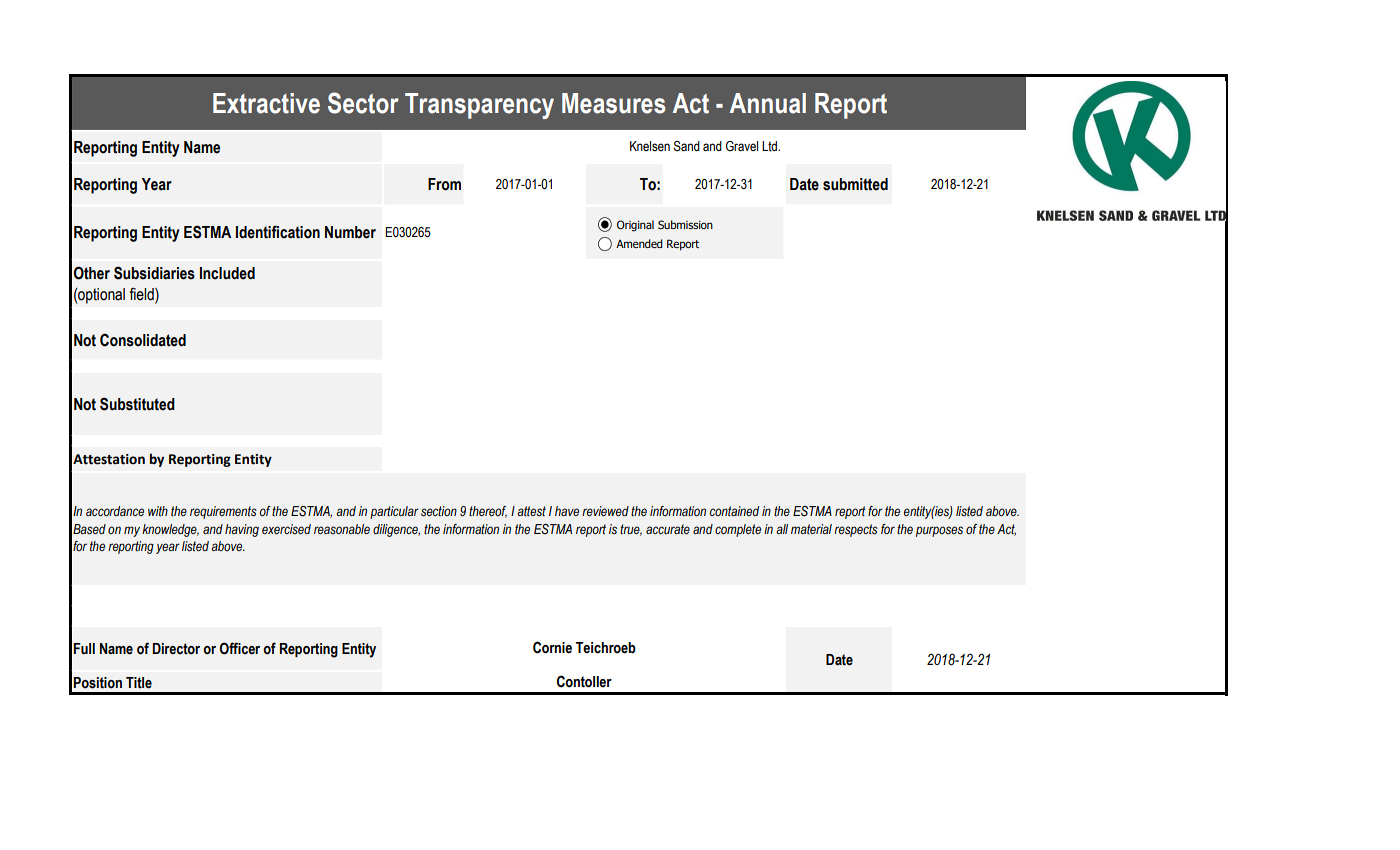 The image size is (1400, 850). What do you see at coordinates (567, 511) in the screenshot?
I see `have` at bounding box center [567, 511].
